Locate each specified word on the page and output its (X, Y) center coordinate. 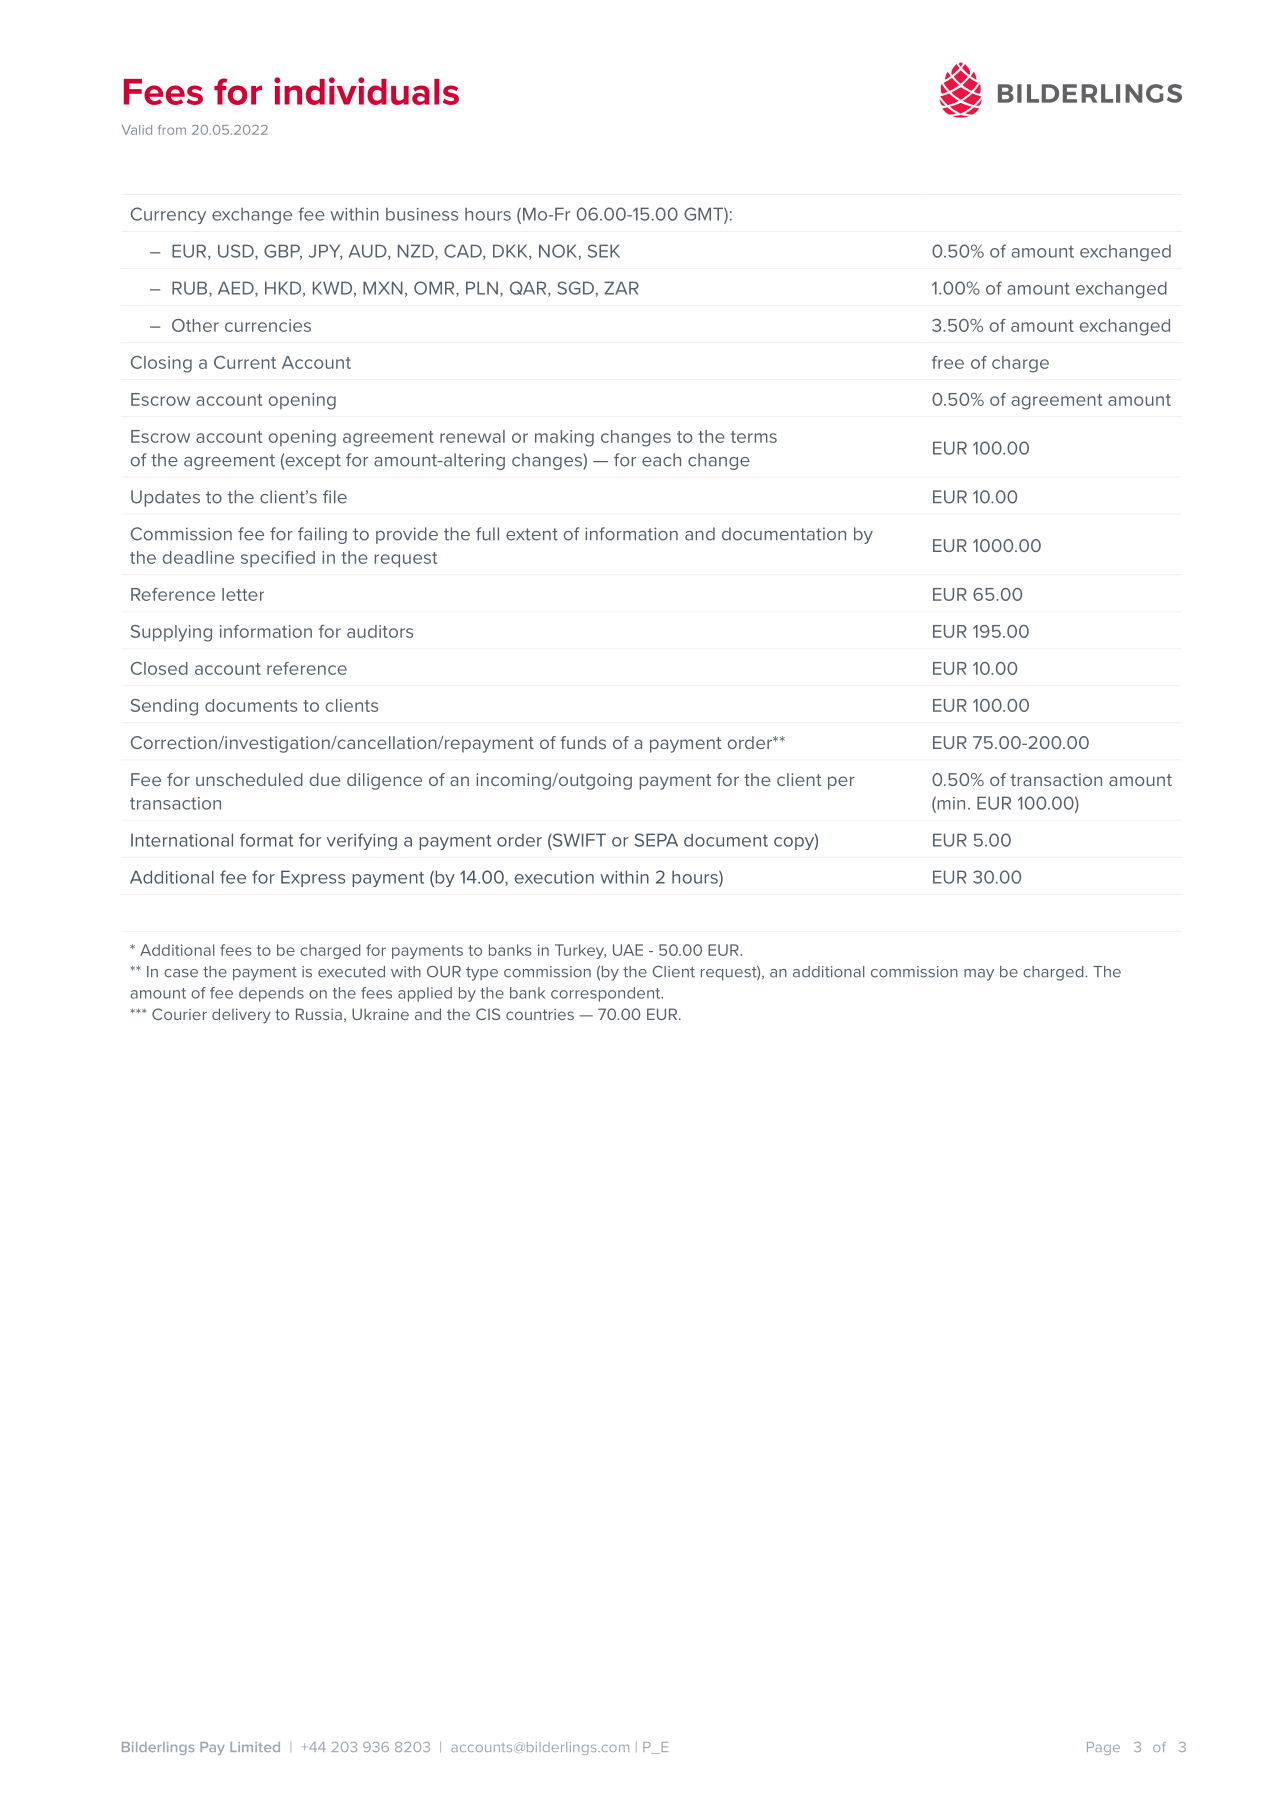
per (841, 783)
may (979, 975)
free (948, 362)
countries (540, 1014)
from (172, 130)
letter (243, 594)
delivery (241, 1015)
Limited (255, 1747)
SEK (604, 251)
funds (583, 742)
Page (1103, 1748)
